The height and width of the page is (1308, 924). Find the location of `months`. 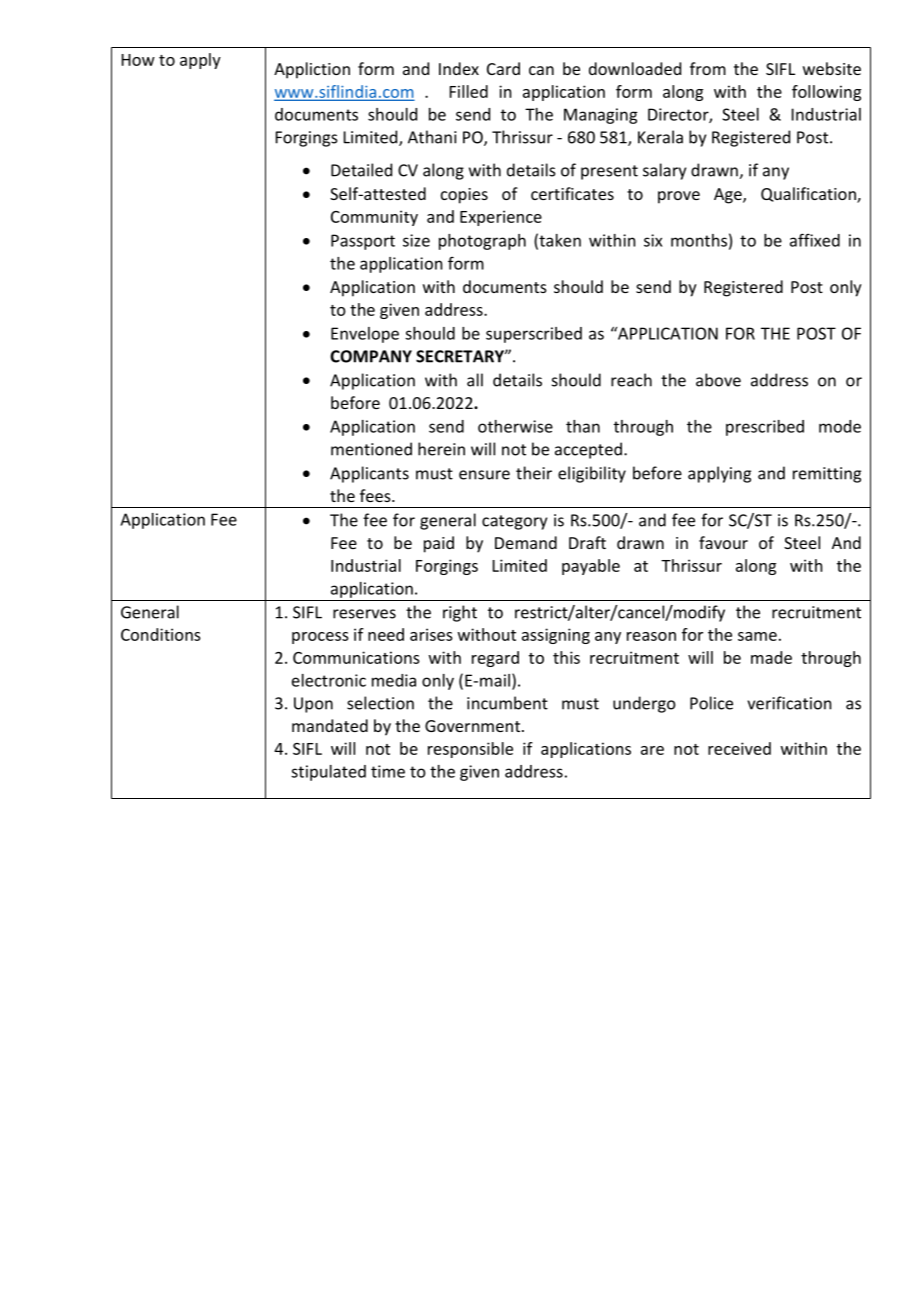

months is located at coordinates (699, 240).
